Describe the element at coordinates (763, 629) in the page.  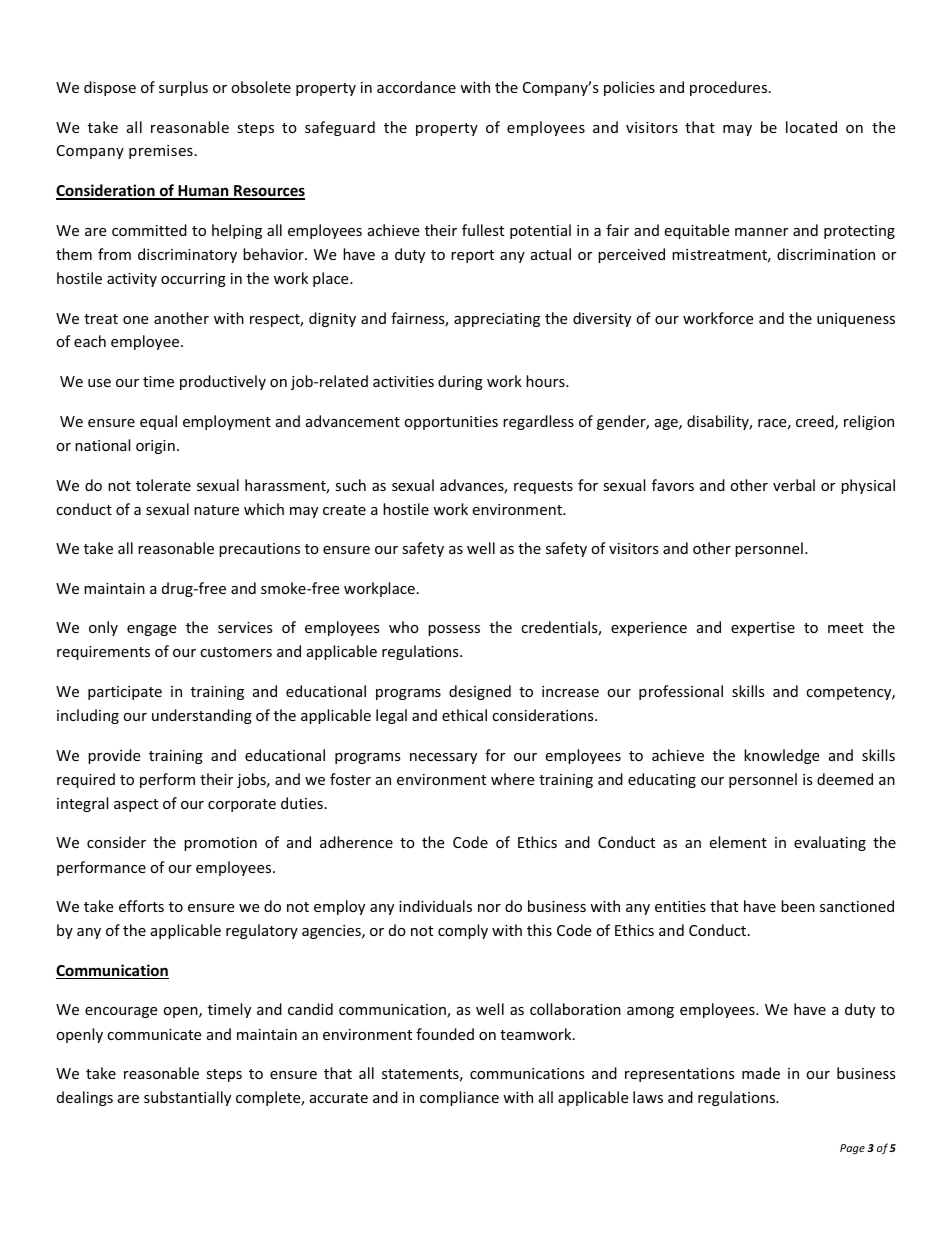
I see `expertise` at that location.
